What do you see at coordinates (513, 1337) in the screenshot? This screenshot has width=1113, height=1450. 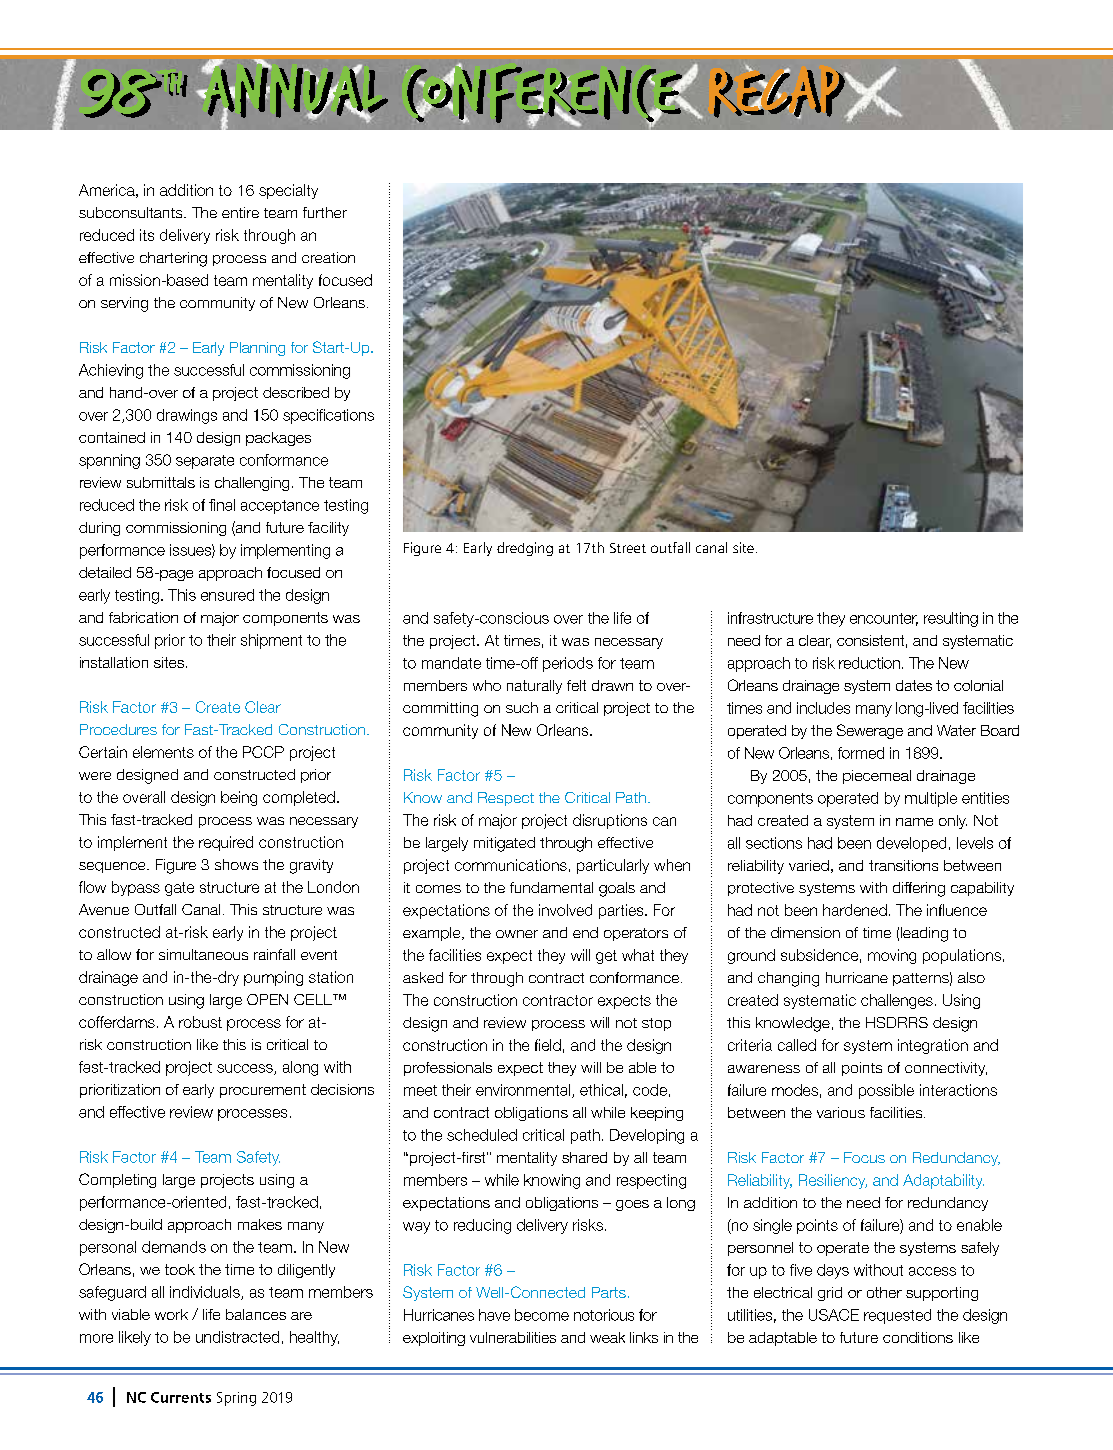 I see `vulnerabilities` at bounding box center [513, 1337].
